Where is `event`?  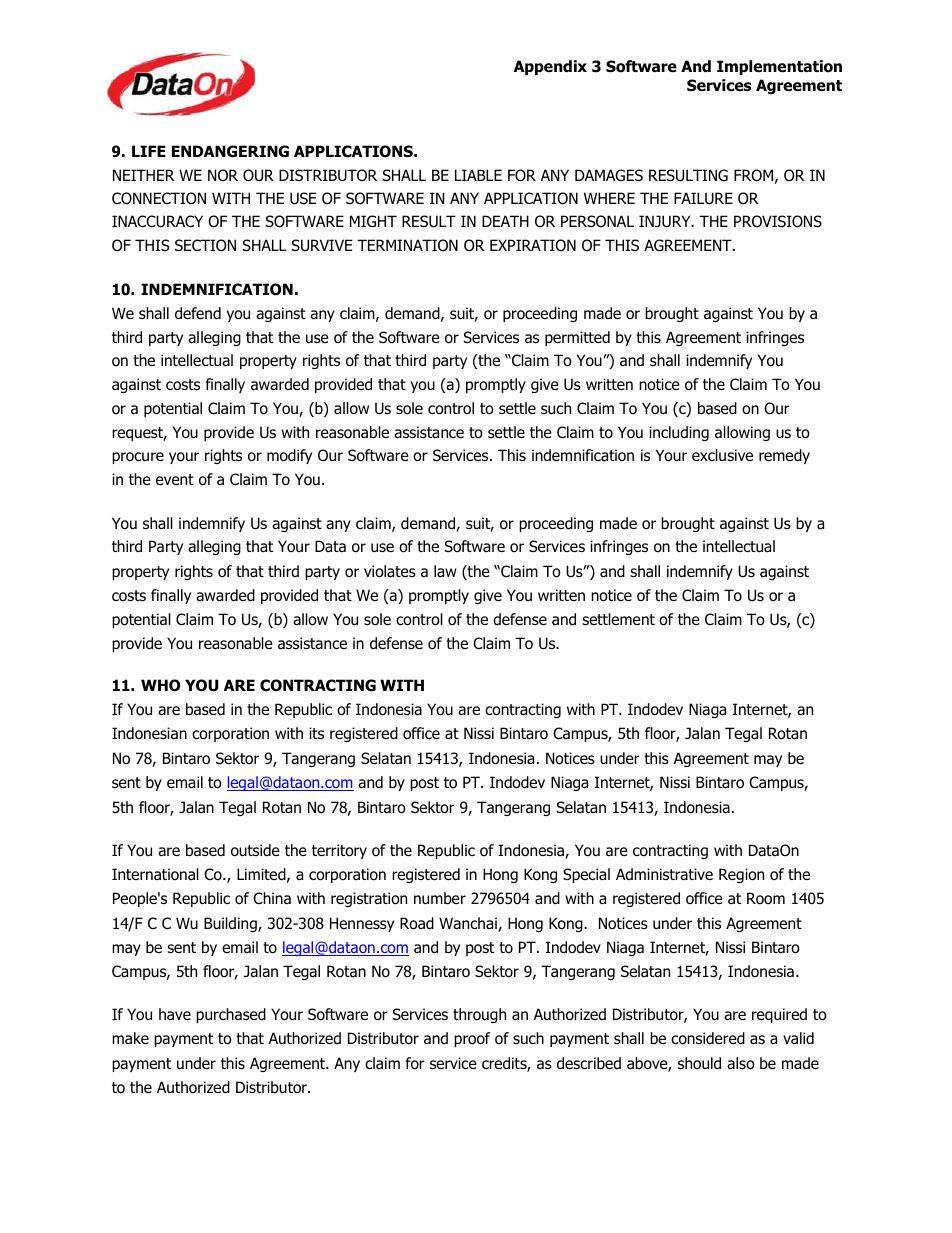 event is located at coordinates (175, 479).
